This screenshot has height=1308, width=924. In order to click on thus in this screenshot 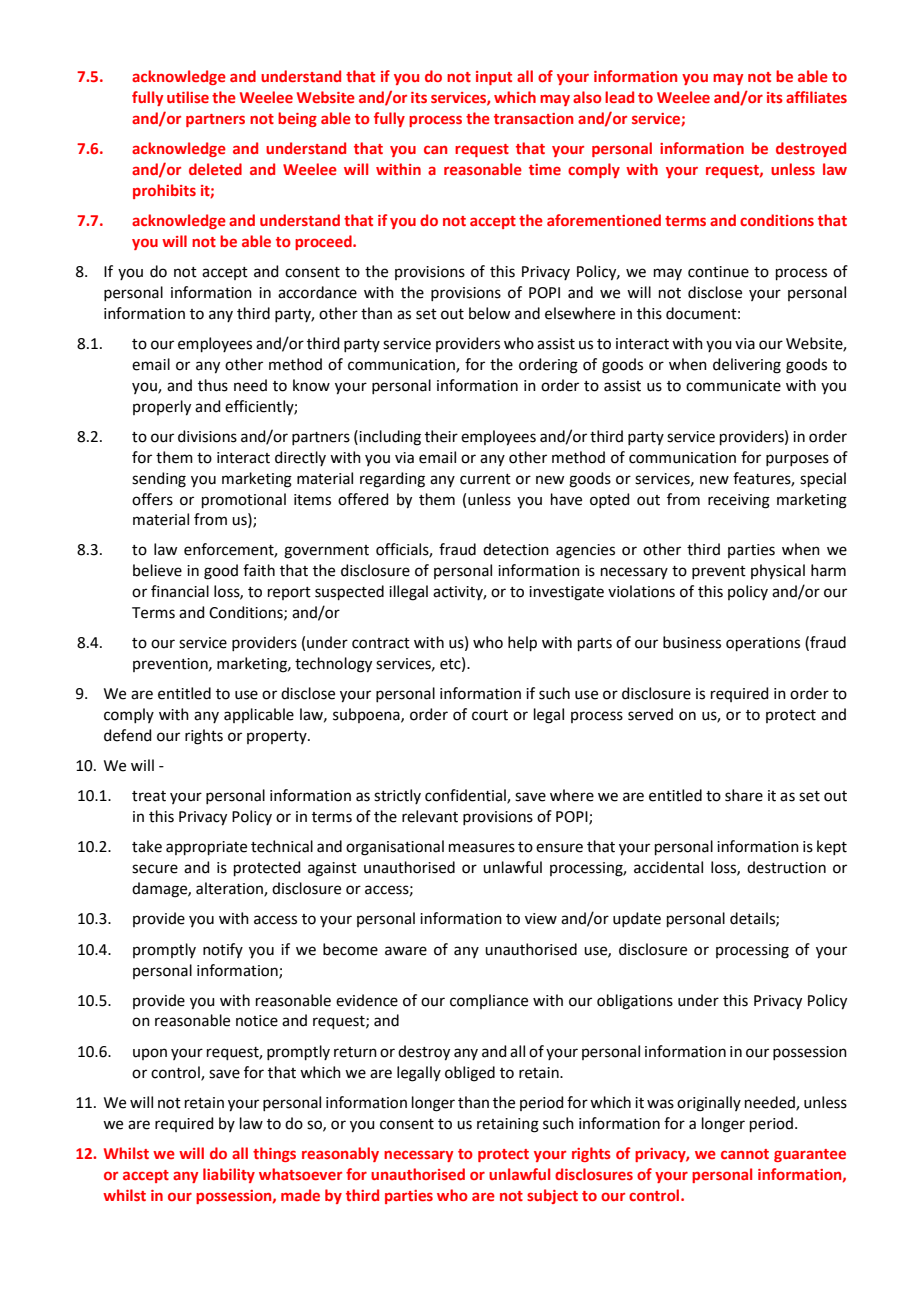, I will do `click(213, 385)`.
